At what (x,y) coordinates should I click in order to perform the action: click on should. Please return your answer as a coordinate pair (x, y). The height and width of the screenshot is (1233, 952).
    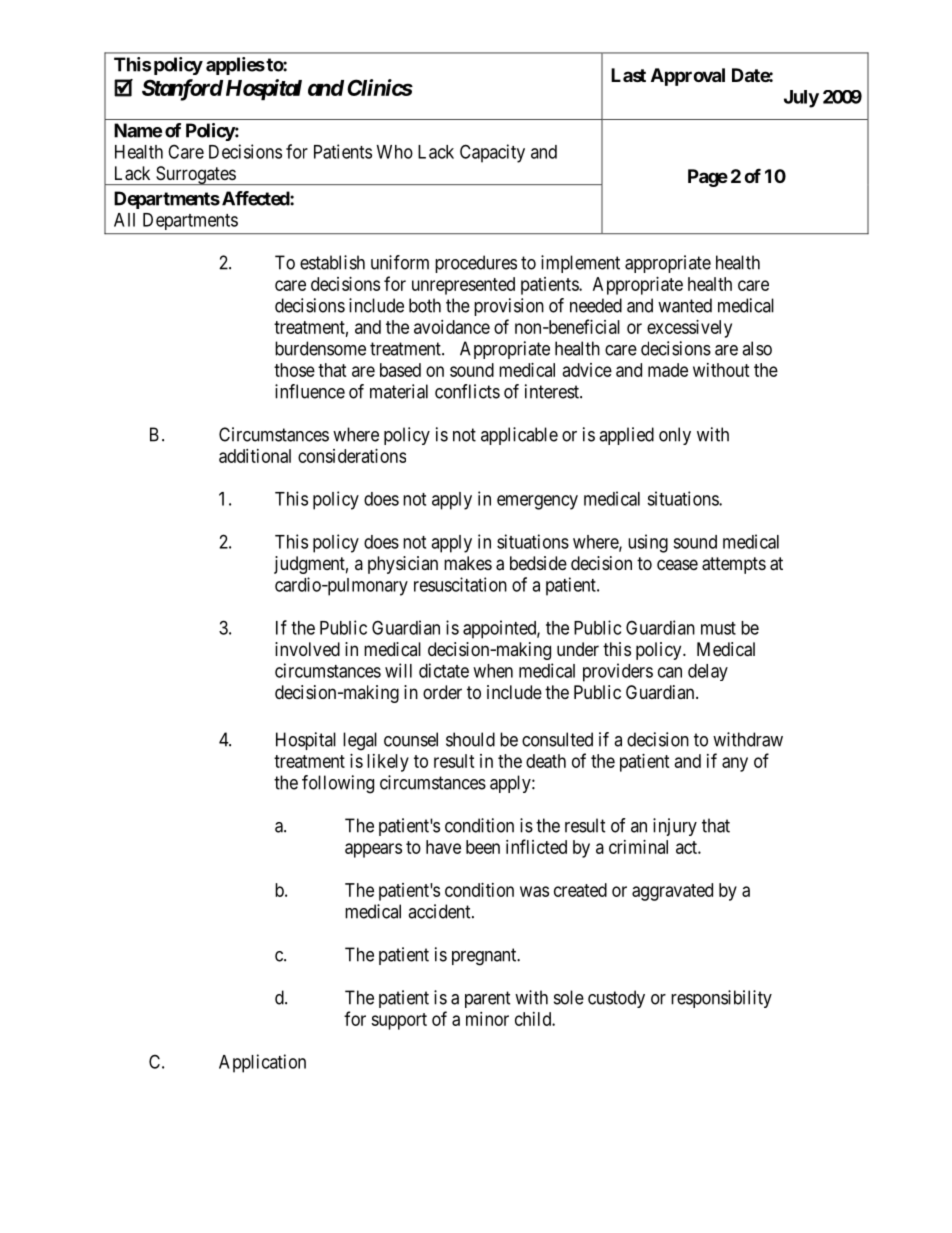
    Looking at the image, I should click on (470, 739).
